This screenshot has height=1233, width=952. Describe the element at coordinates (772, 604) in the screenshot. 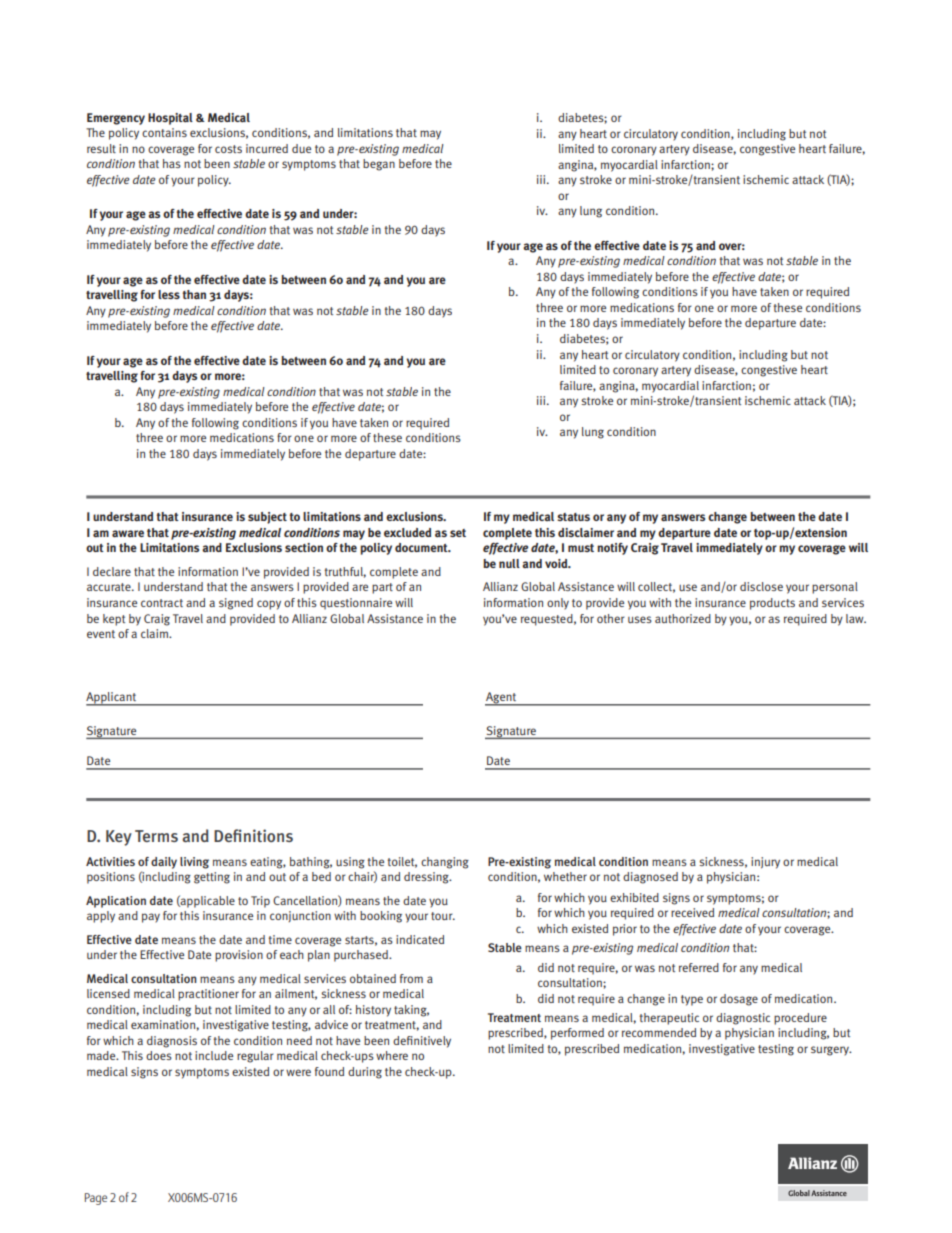

I see `products` at that location.
